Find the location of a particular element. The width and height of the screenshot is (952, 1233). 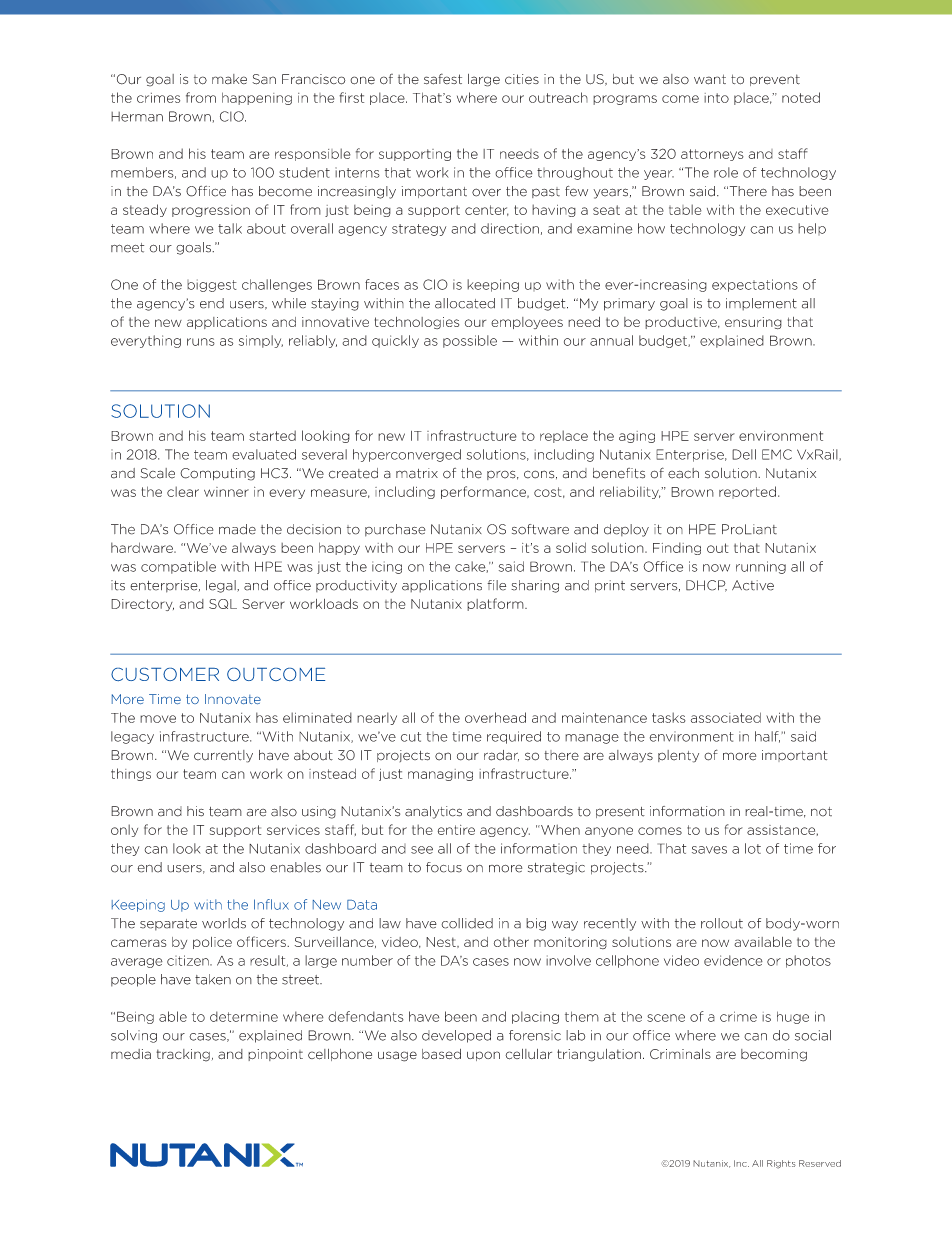

matrix is located at coordinates (417, 473).
